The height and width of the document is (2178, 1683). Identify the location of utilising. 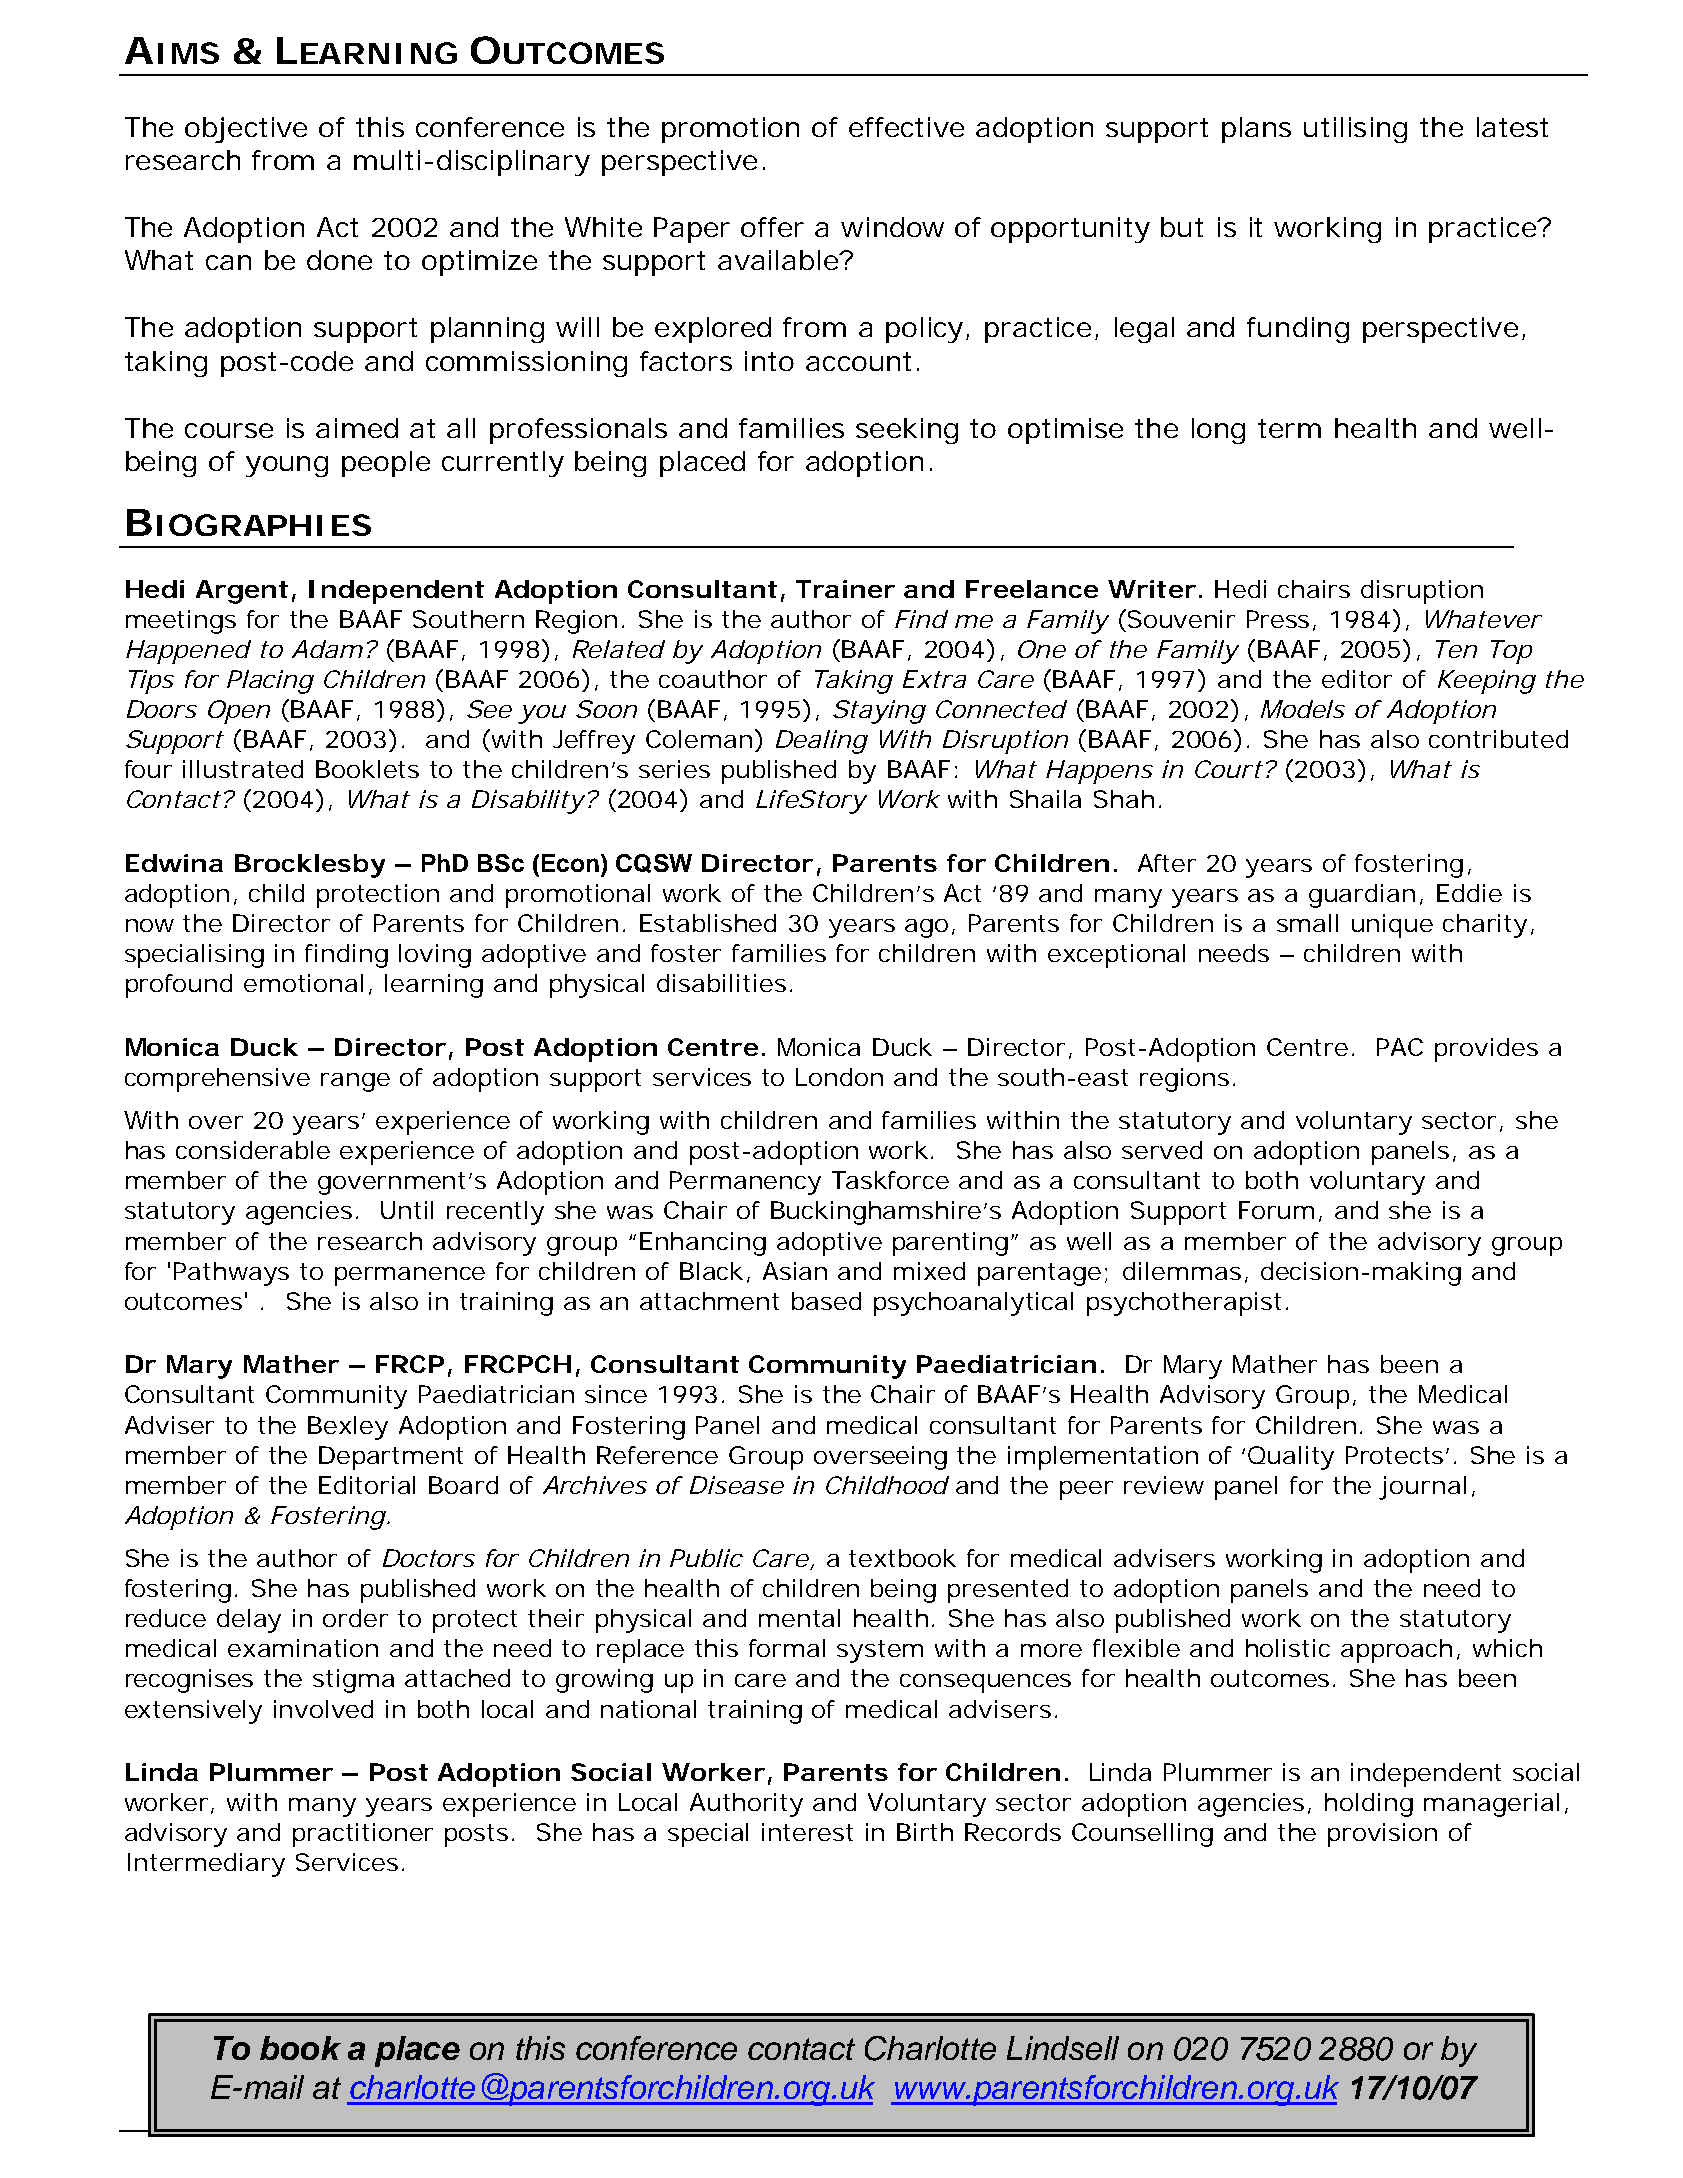
(1355, 130).
